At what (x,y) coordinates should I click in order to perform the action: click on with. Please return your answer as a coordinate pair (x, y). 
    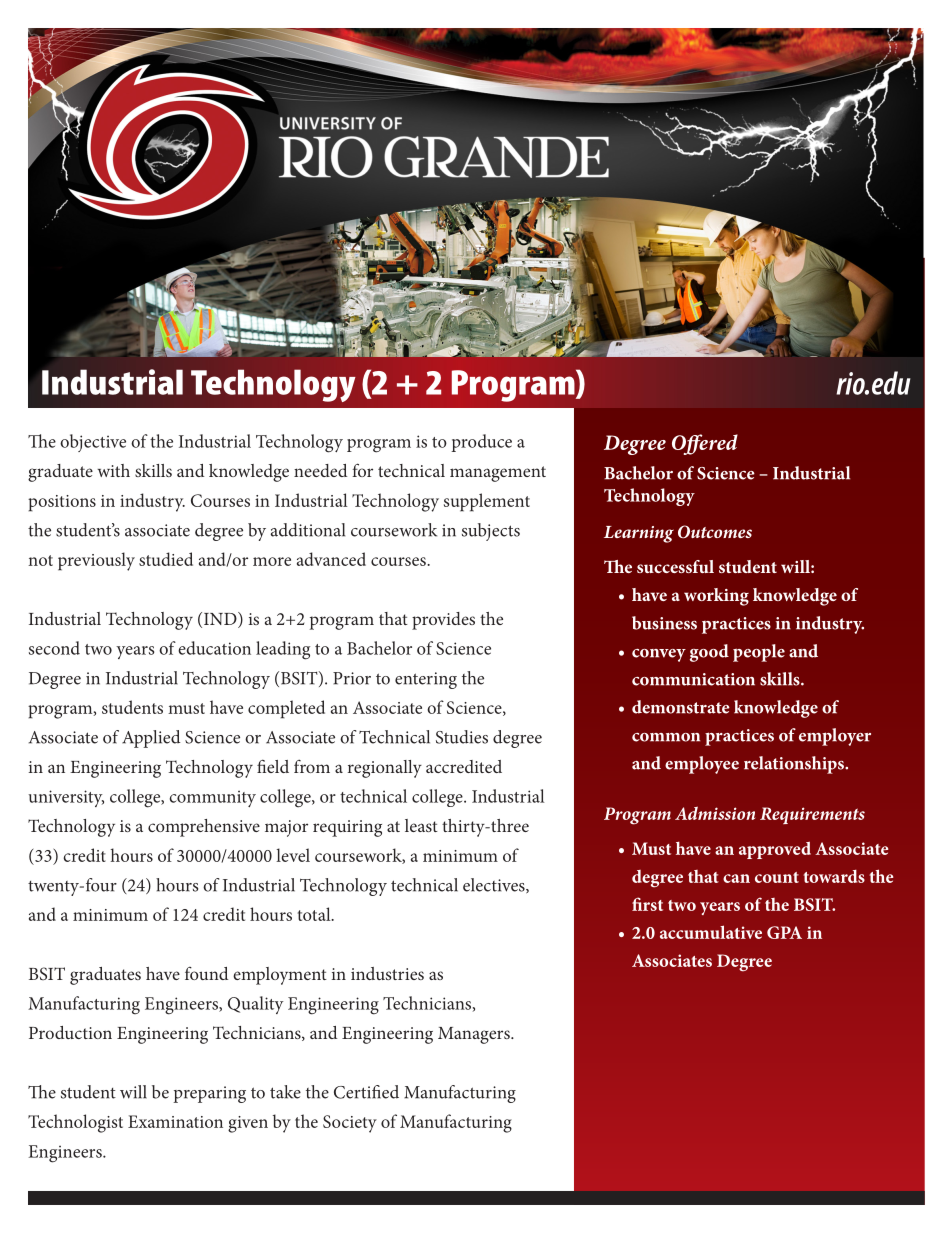
    Looking at the image, I should click on (113, 470).
